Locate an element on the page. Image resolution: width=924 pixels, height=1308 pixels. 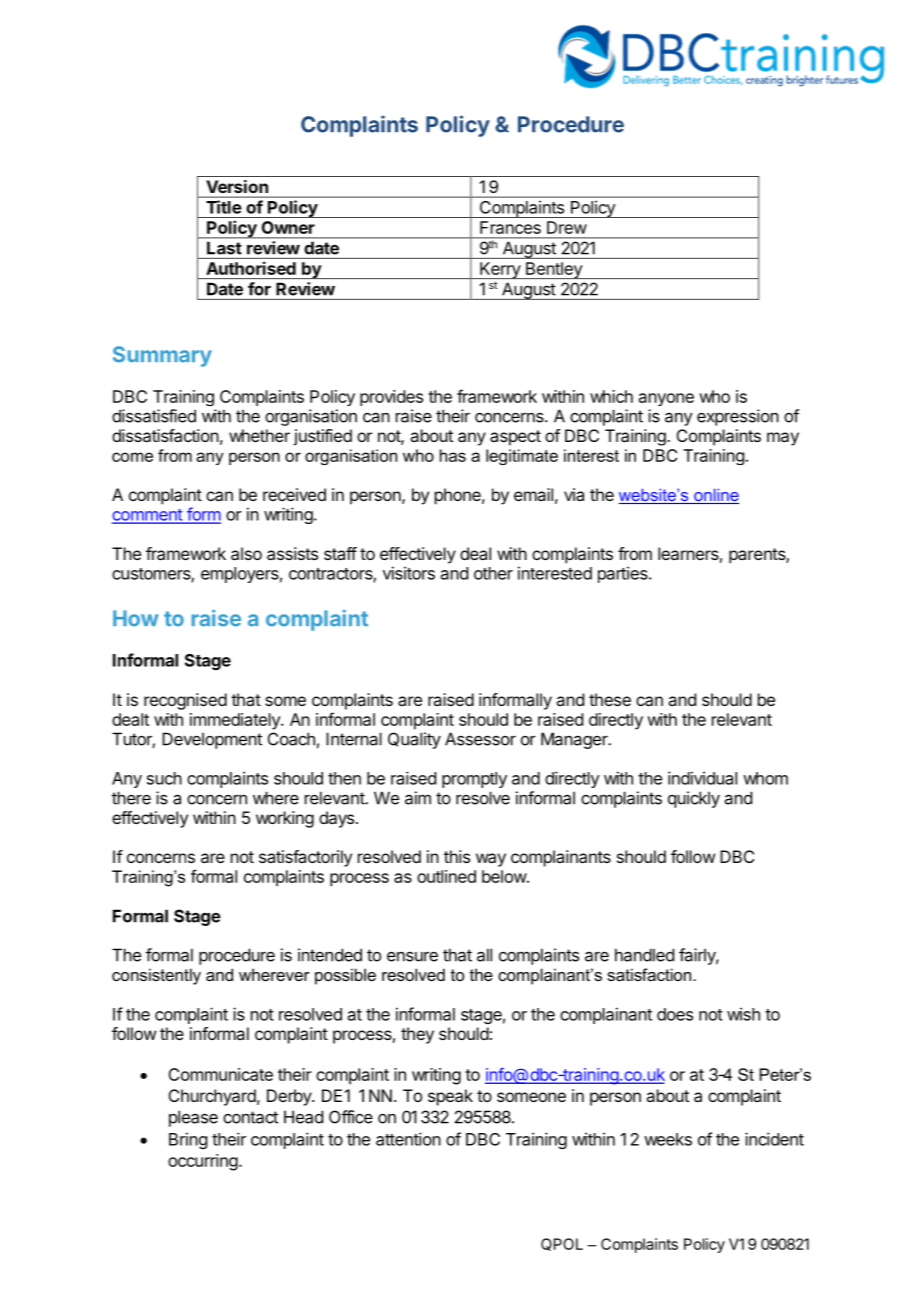
anyone is located at coordinates (666, 399).
